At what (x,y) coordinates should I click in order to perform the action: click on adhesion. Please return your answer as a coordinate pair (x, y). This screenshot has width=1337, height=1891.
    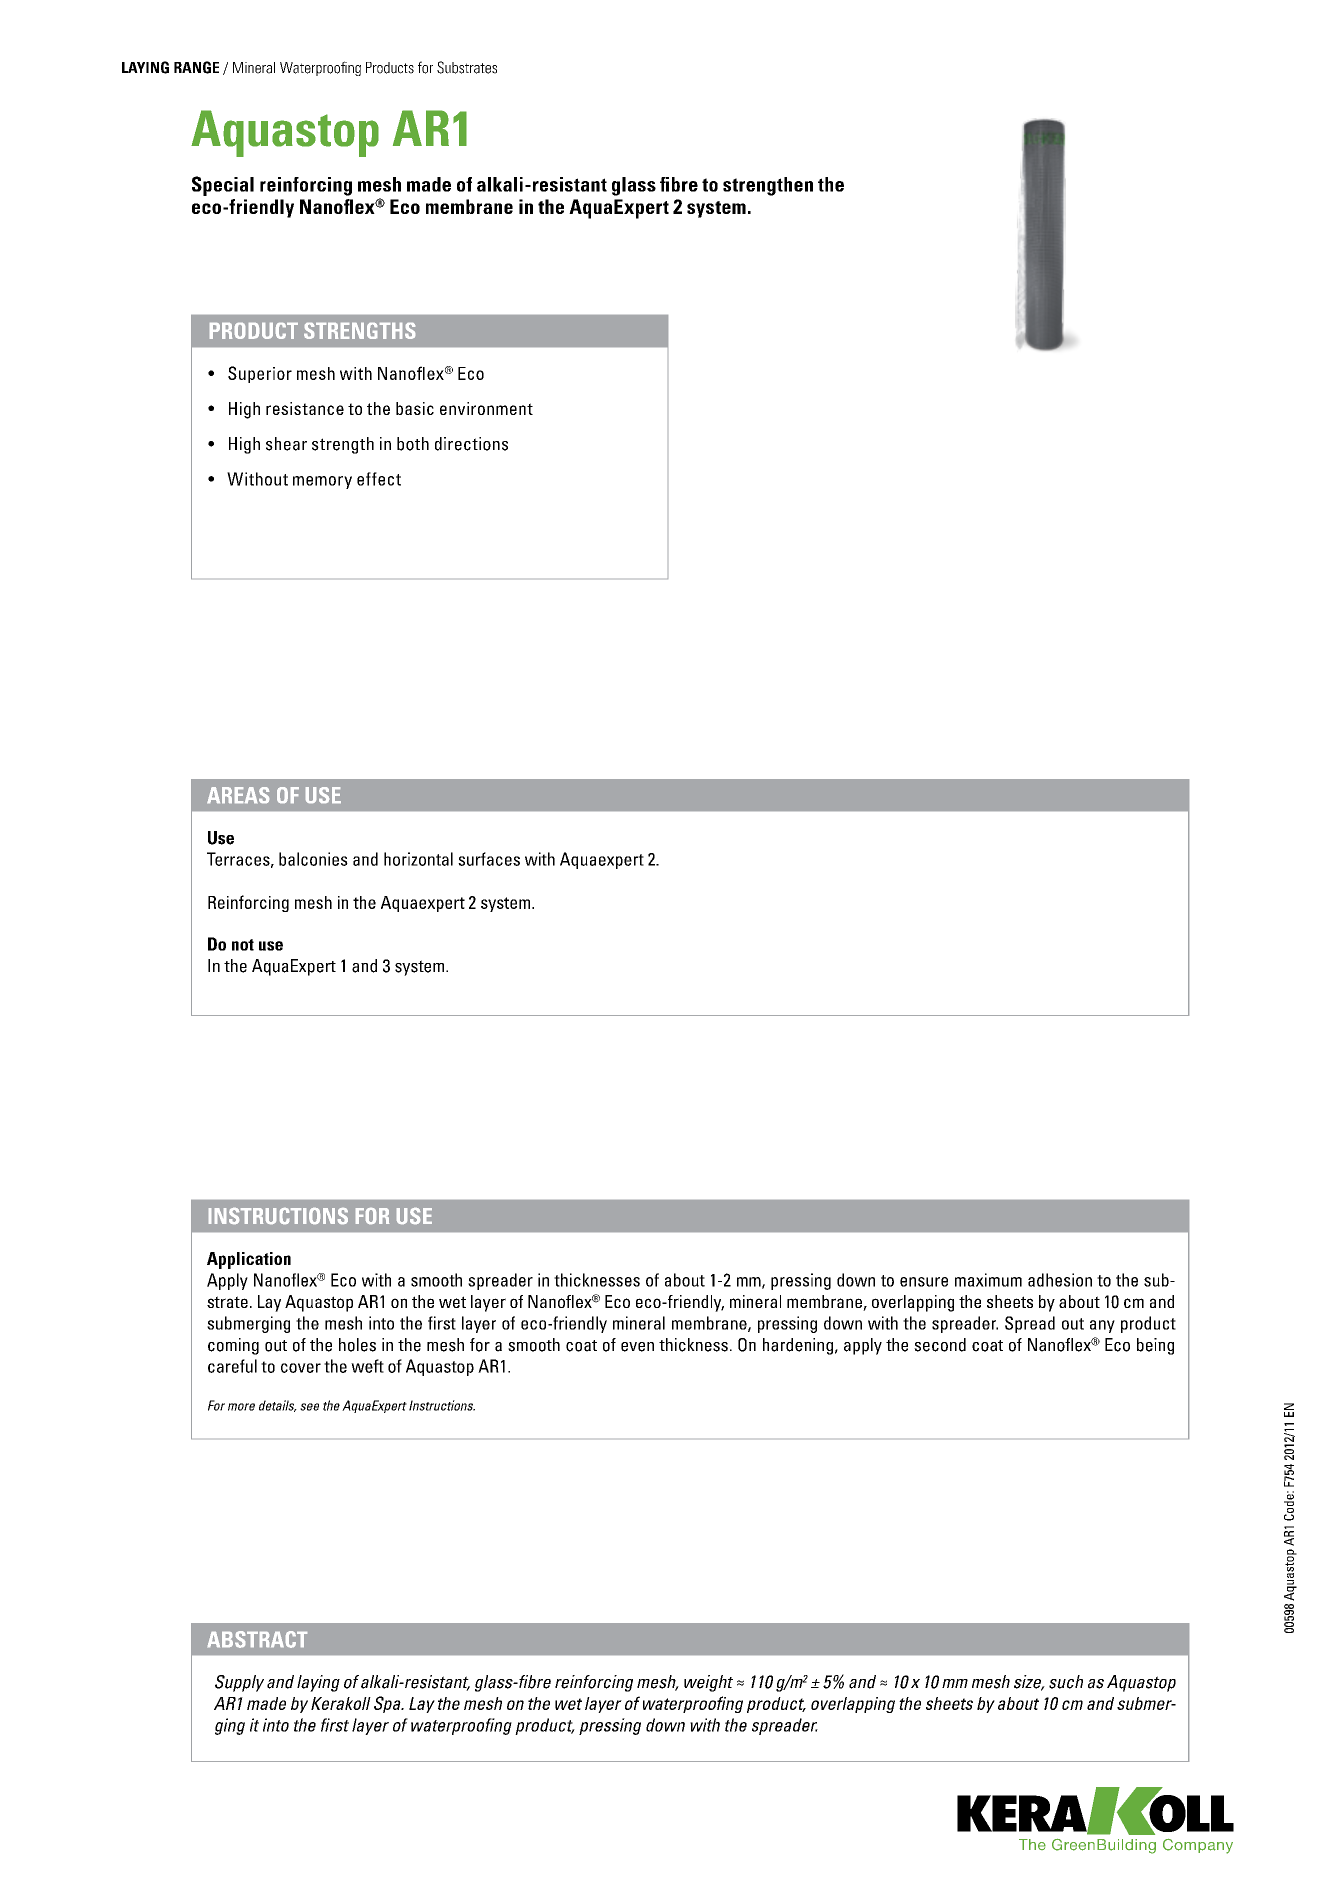
    Looking at the image, I should click on (1060, 1280).
